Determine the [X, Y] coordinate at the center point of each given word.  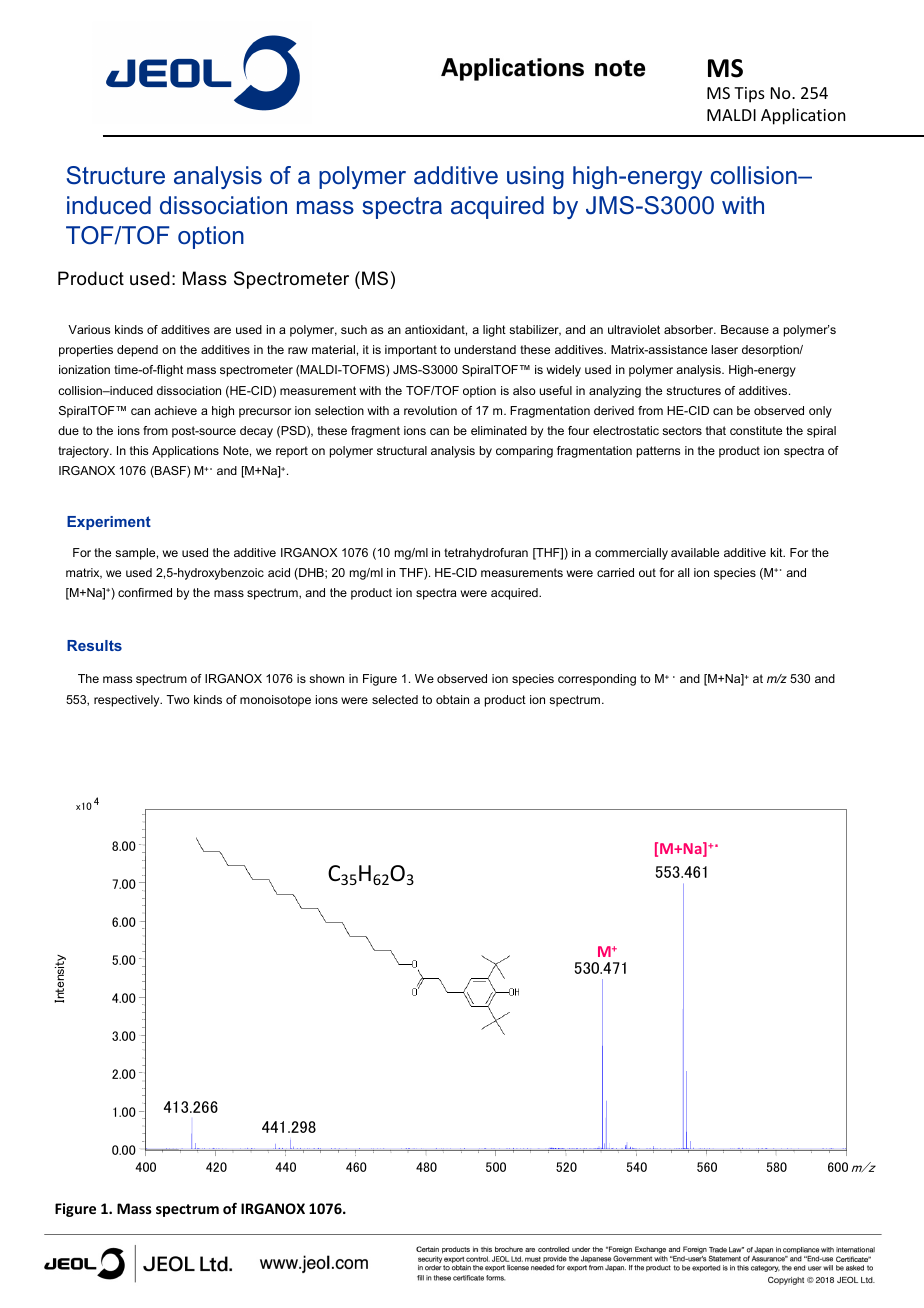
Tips [749, 95]
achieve [175, 410]
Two [178, 699]
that [716, 430]
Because [745, 329]
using [535, 177]
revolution [430, 410]
